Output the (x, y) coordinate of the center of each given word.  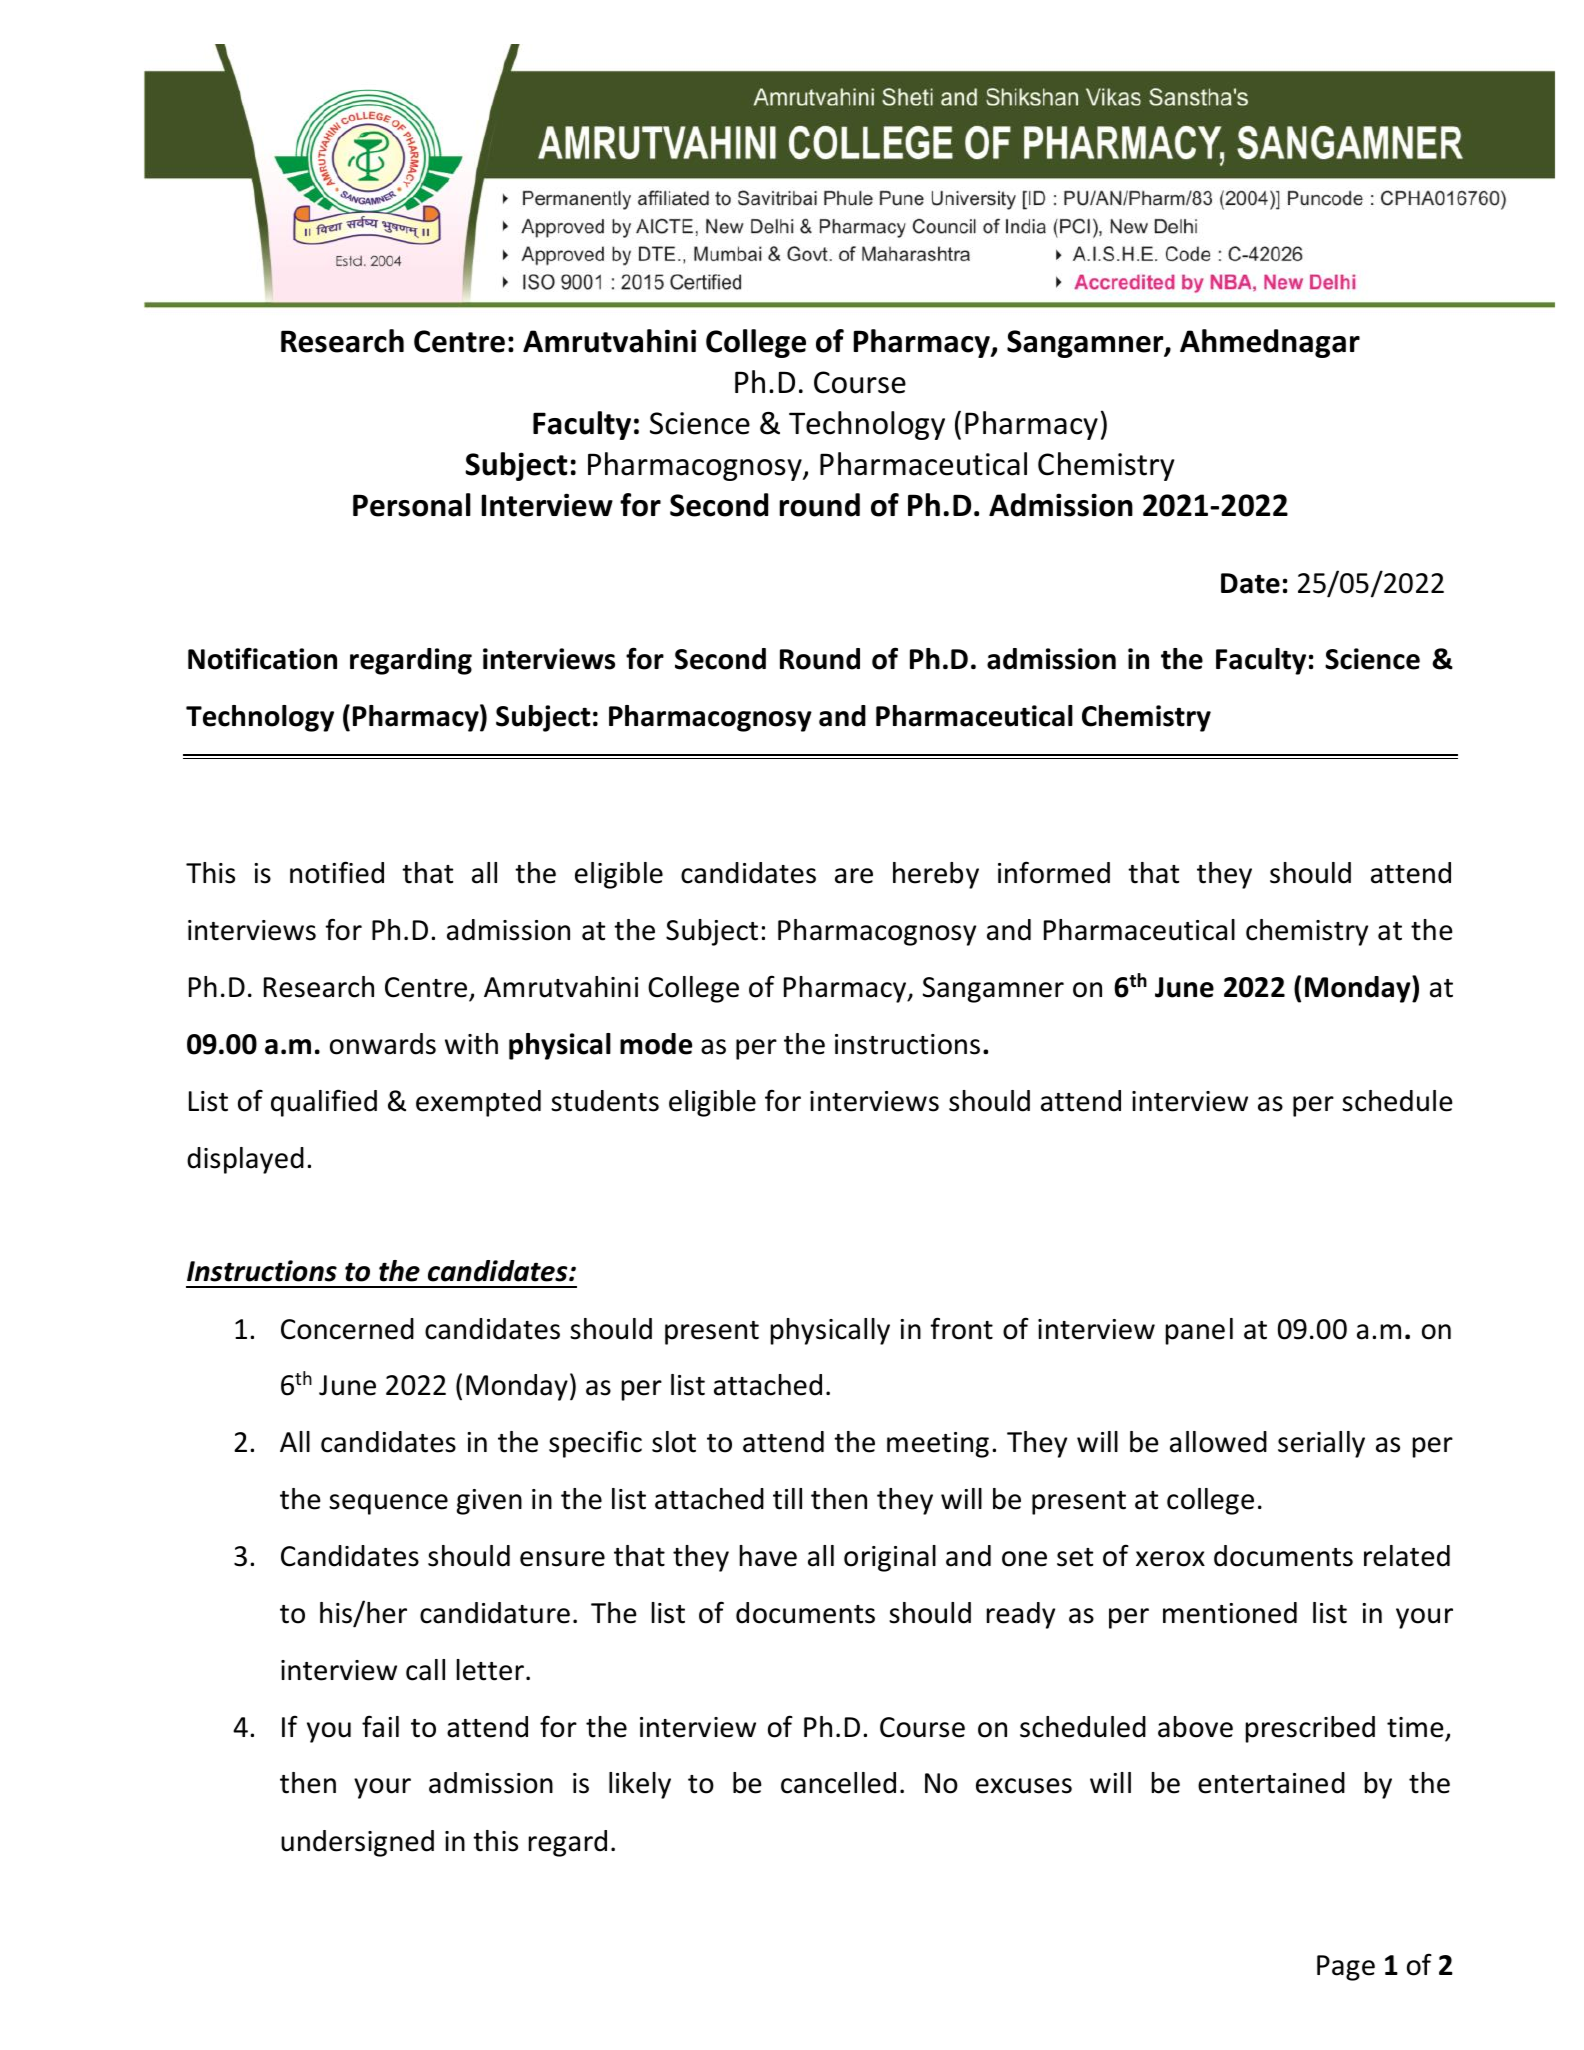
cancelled (838, 1783)
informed (1054, 872)
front (962, 1328)
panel (1199, 1331)
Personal (412, 505)
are (854, 876)
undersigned (357, 1843)
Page (1346, 1968)
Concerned (347, 1329)
